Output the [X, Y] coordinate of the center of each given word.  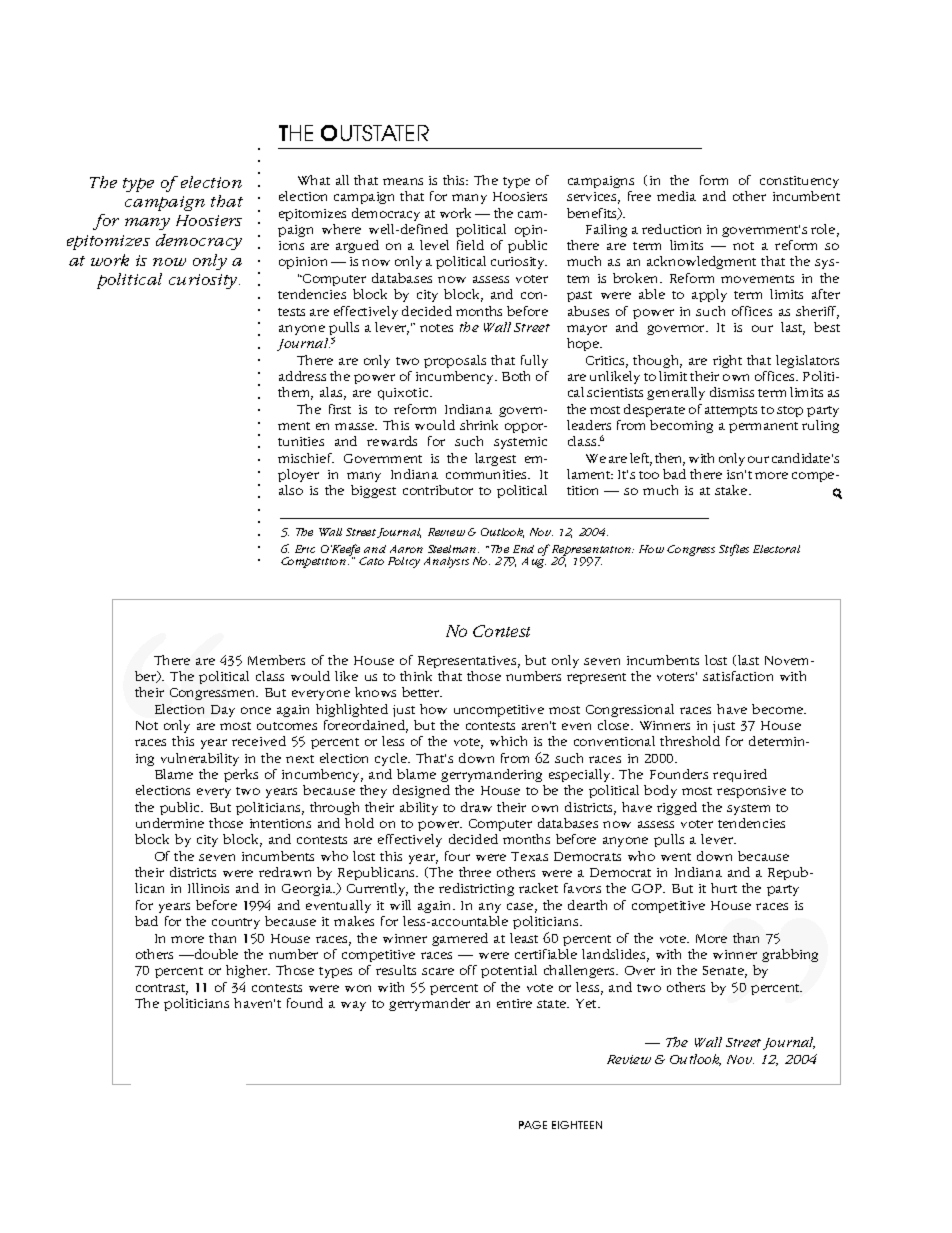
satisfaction [738, 676]
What [314, 180]
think [416, 676]
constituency [799, 182]
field [470, 245]
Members [276, 660]
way [353, 1006]
